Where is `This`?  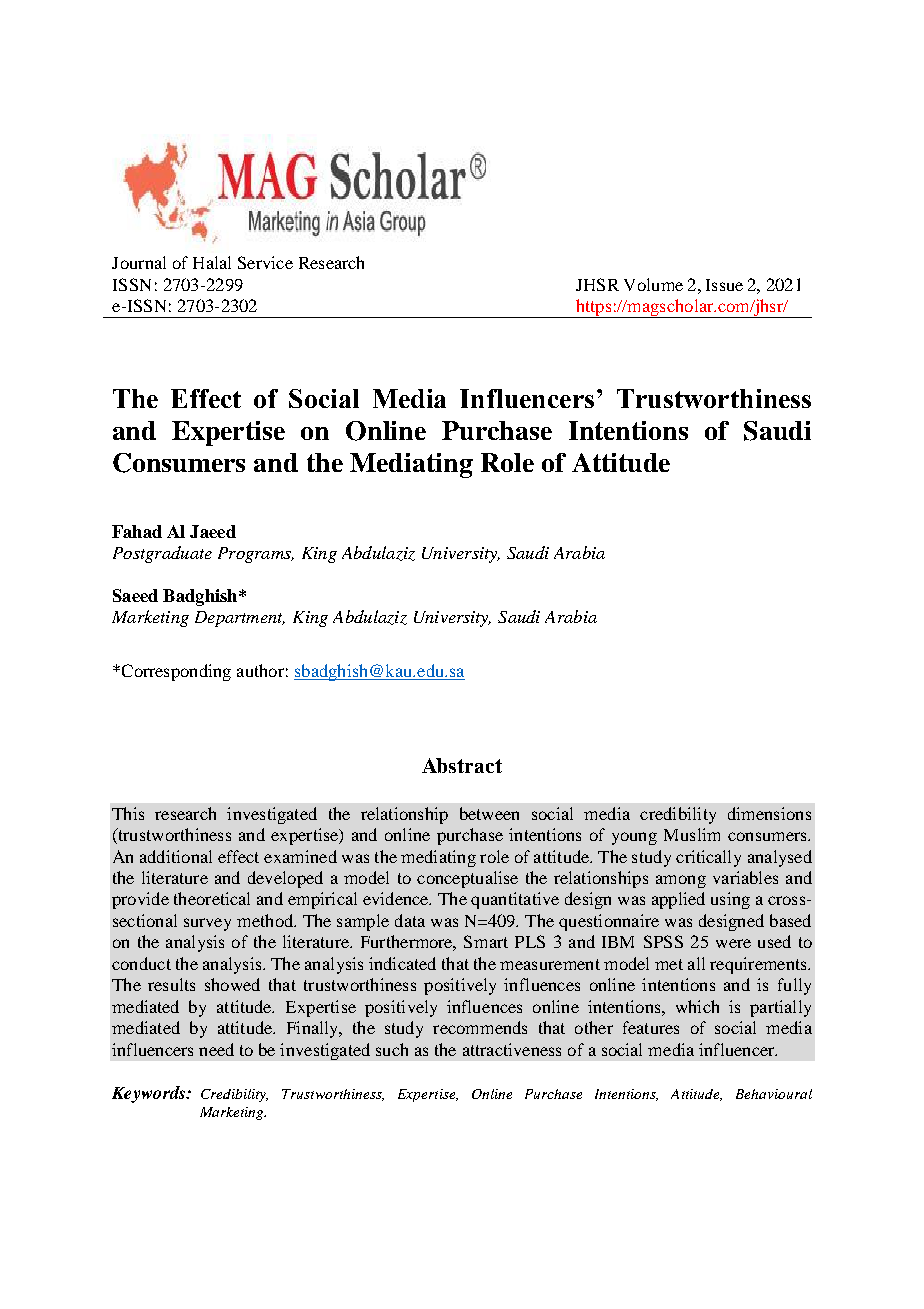
This is located at coordinates (128, 813).
